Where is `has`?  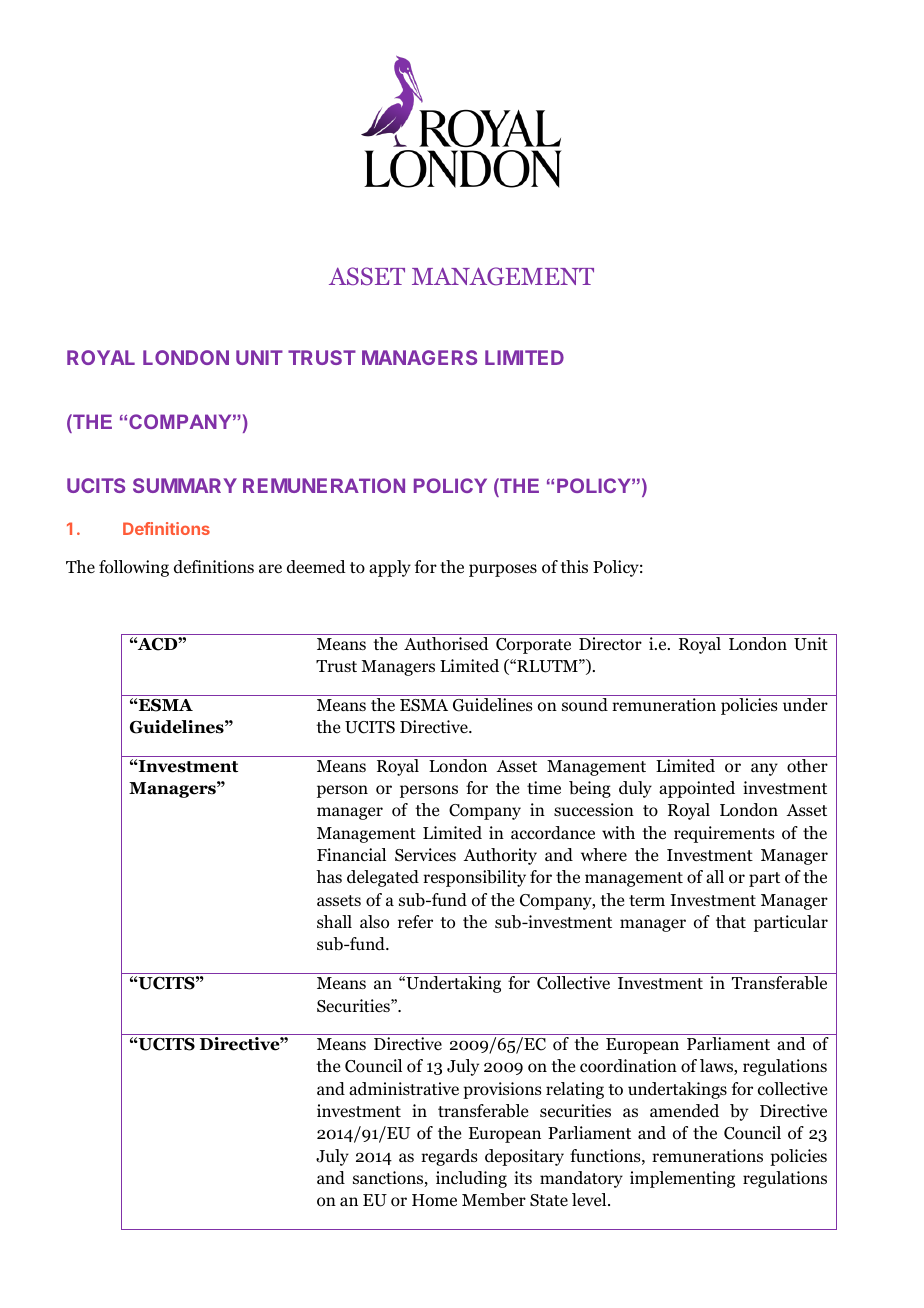 has is located at coordinates (329, 876).
